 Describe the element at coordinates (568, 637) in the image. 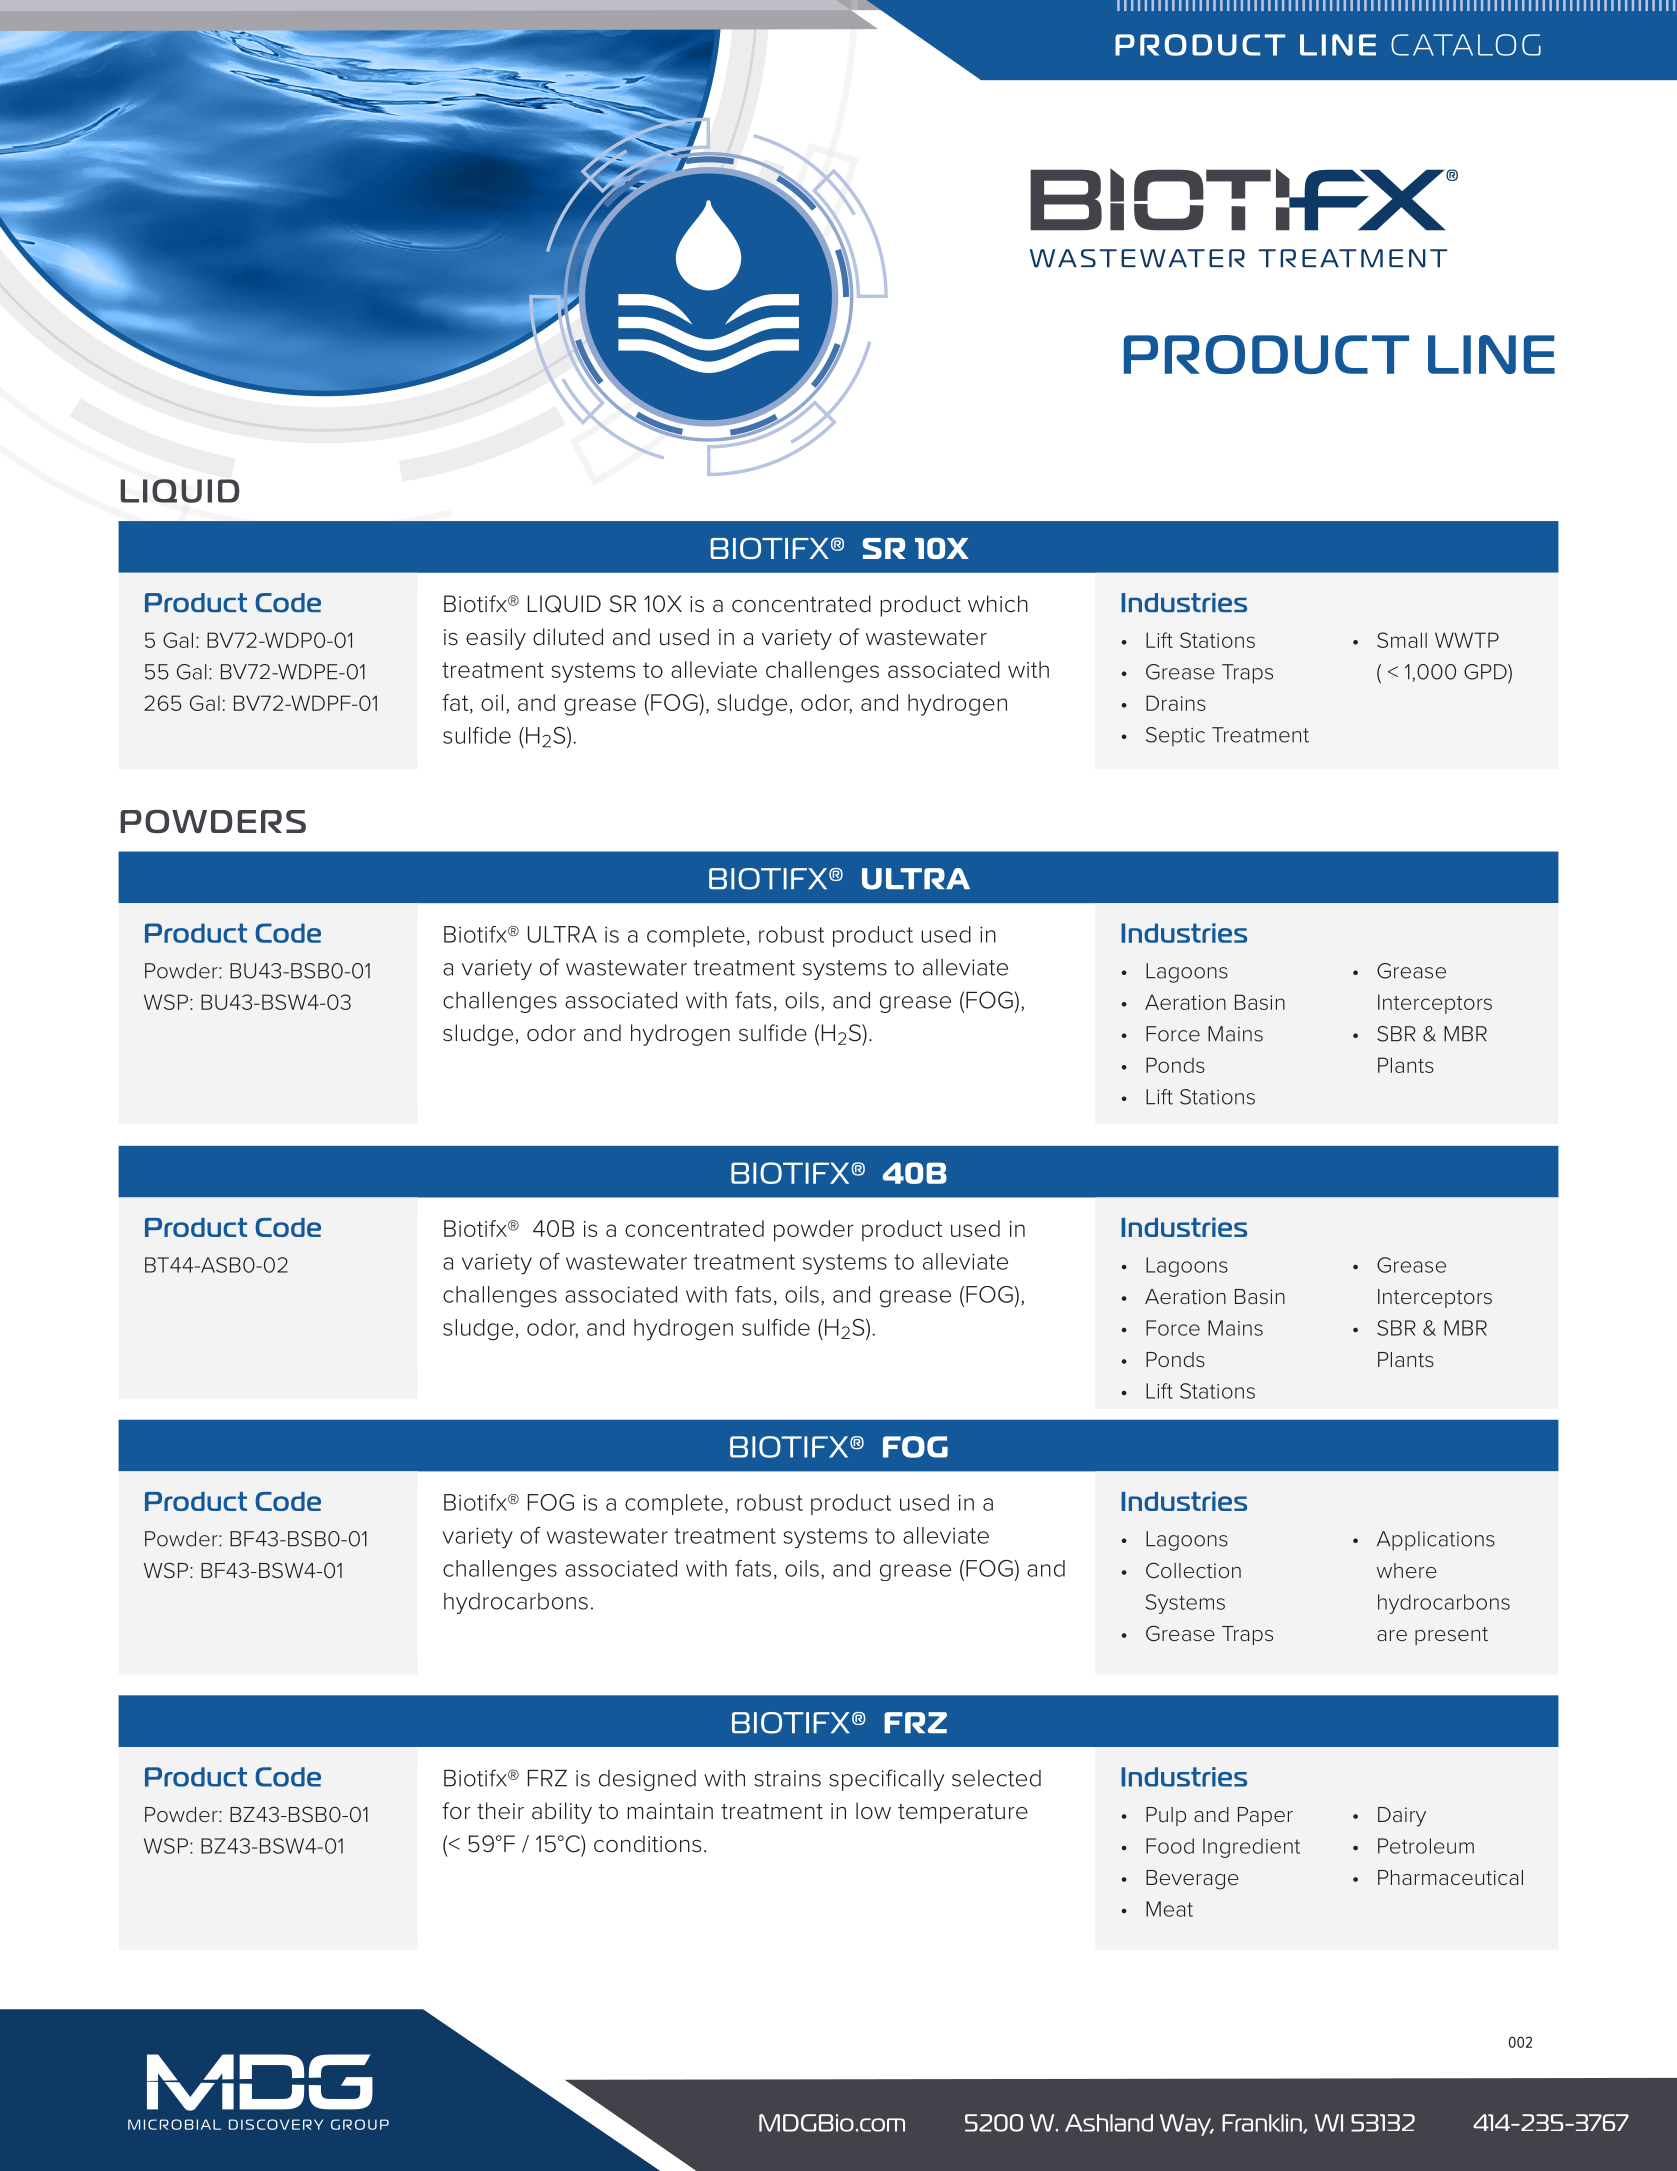

I see `diluted` at that location.
